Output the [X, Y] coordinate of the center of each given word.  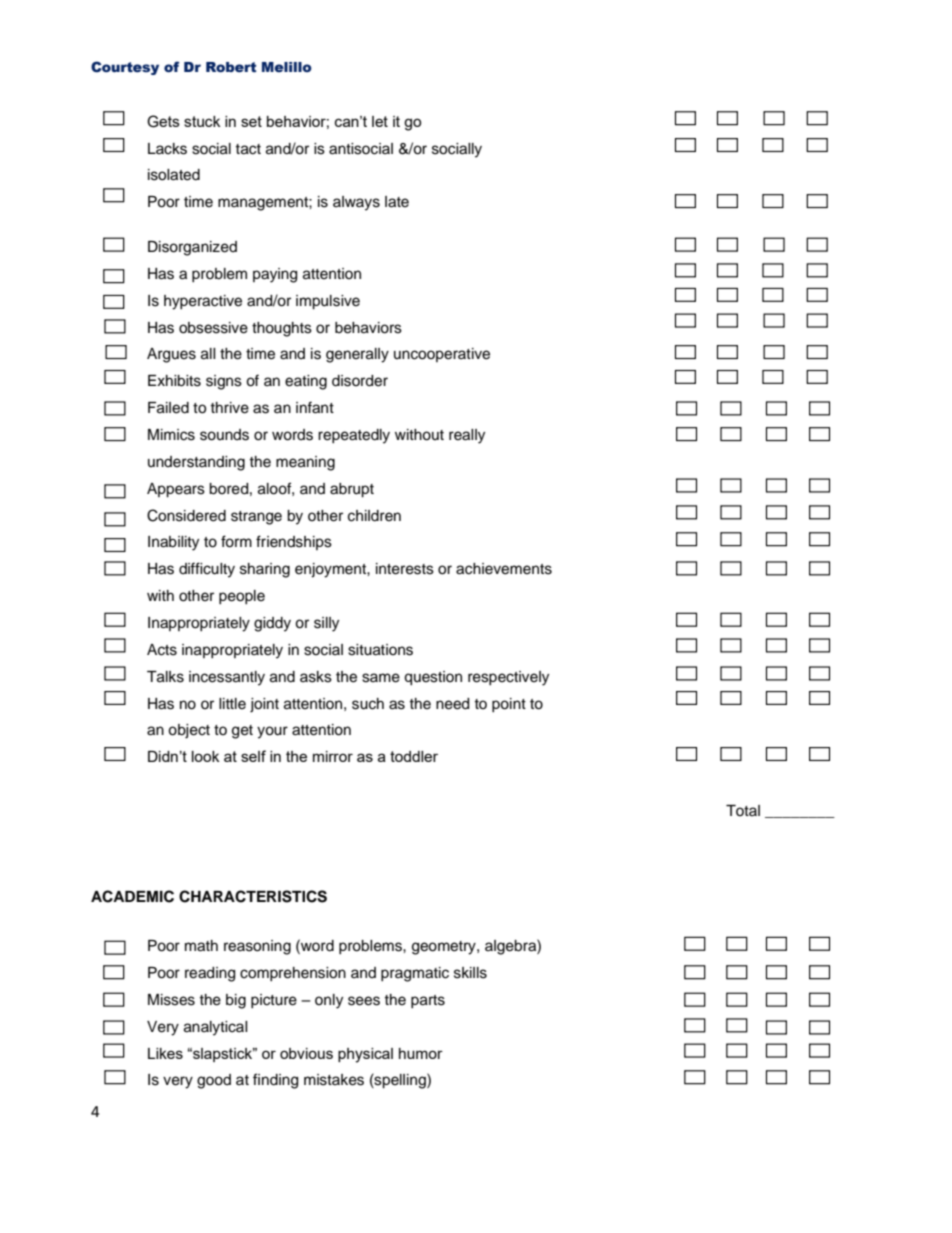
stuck [202, 121]
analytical [216, 1028]
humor [421, 1053]
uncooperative [442, 355]
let [380, 121]
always [356, 203]
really [467, 436]
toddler [414, 756]
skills [470, 973]
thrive [229, 408]
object [189, 731]
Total [743, 810]
